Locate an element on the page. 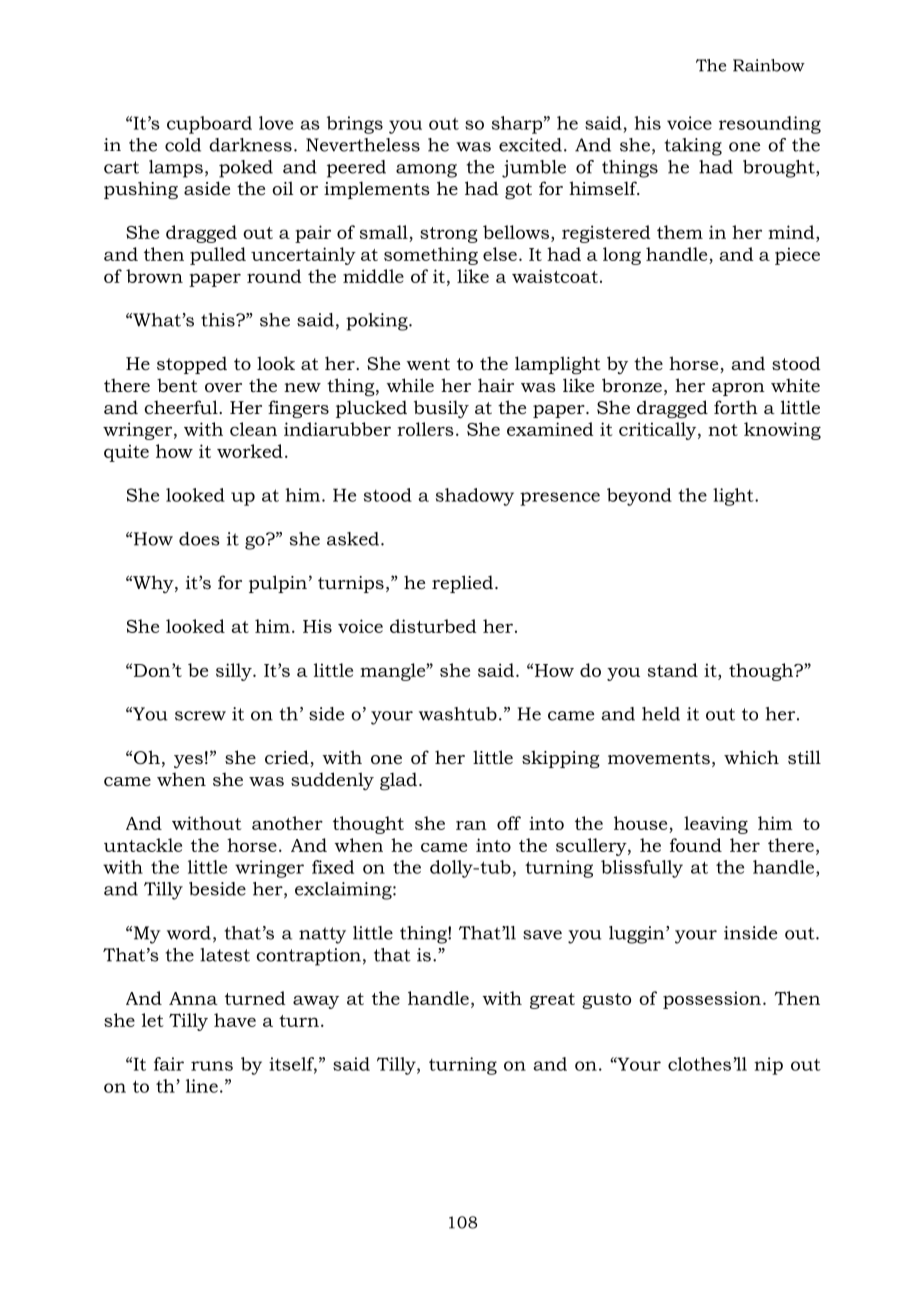  disturbed is located at coordinates (433, 626).
